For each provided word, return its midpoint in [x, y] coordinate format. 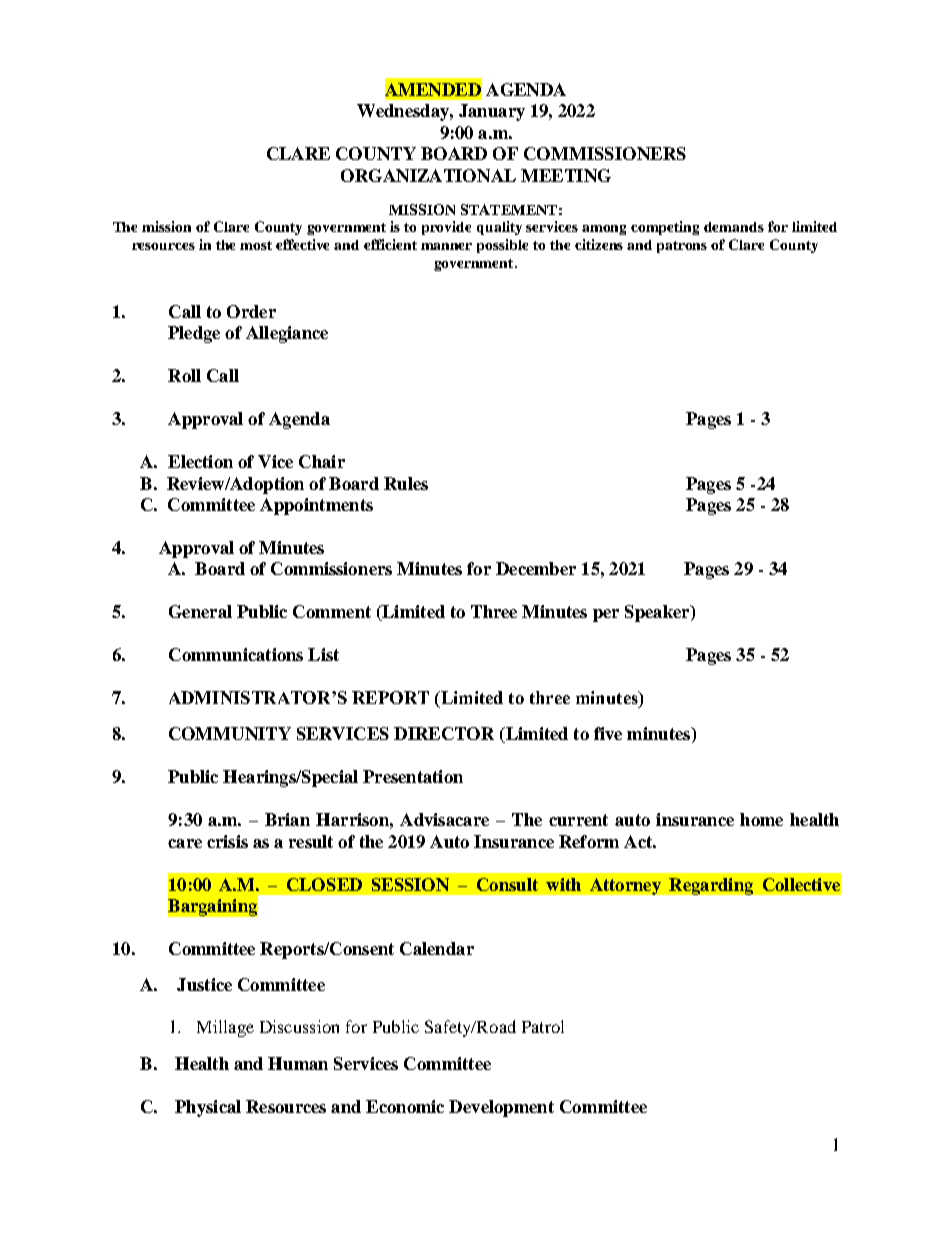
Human [298, 1063]
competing [665, 228]
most [256, 245]
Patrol [543, 1026]
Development [501, 1108]
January [492, 112]
